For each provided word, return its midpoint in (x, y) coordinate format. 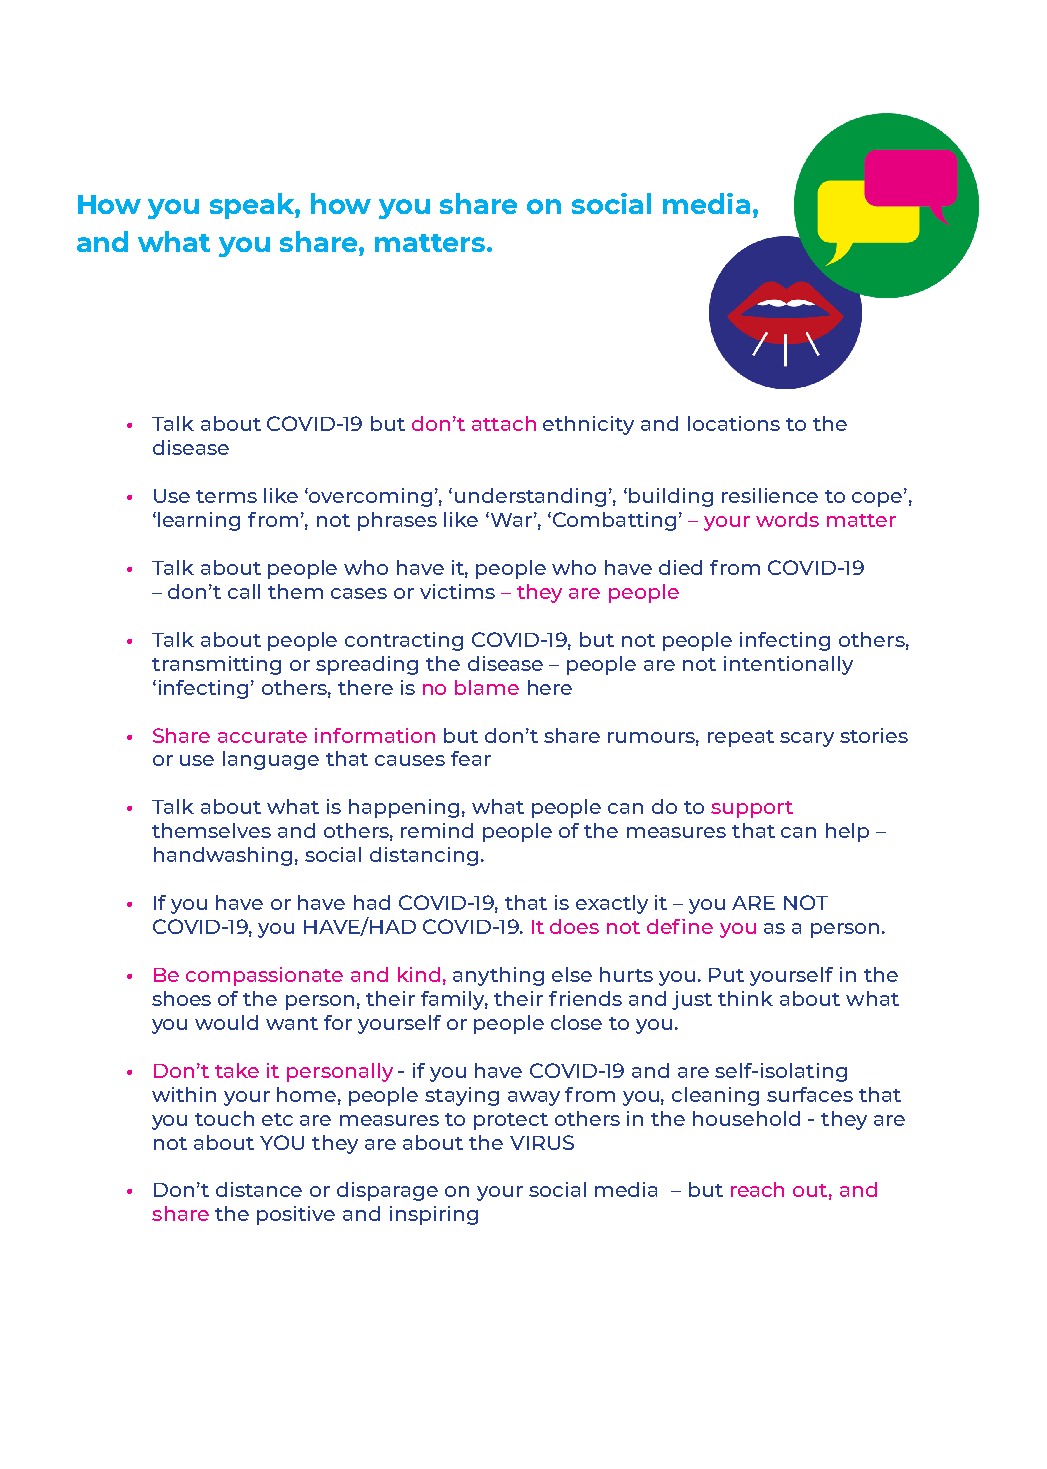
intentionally (788, 665)
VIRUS (542, 1142)
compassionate (264, 976)
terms (226, 496)
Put (726, 975)
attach (504, 423)
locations (734, 423)
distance (259, 1189)
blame (487, 687)
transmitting (216, 665)
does (574, 926)
